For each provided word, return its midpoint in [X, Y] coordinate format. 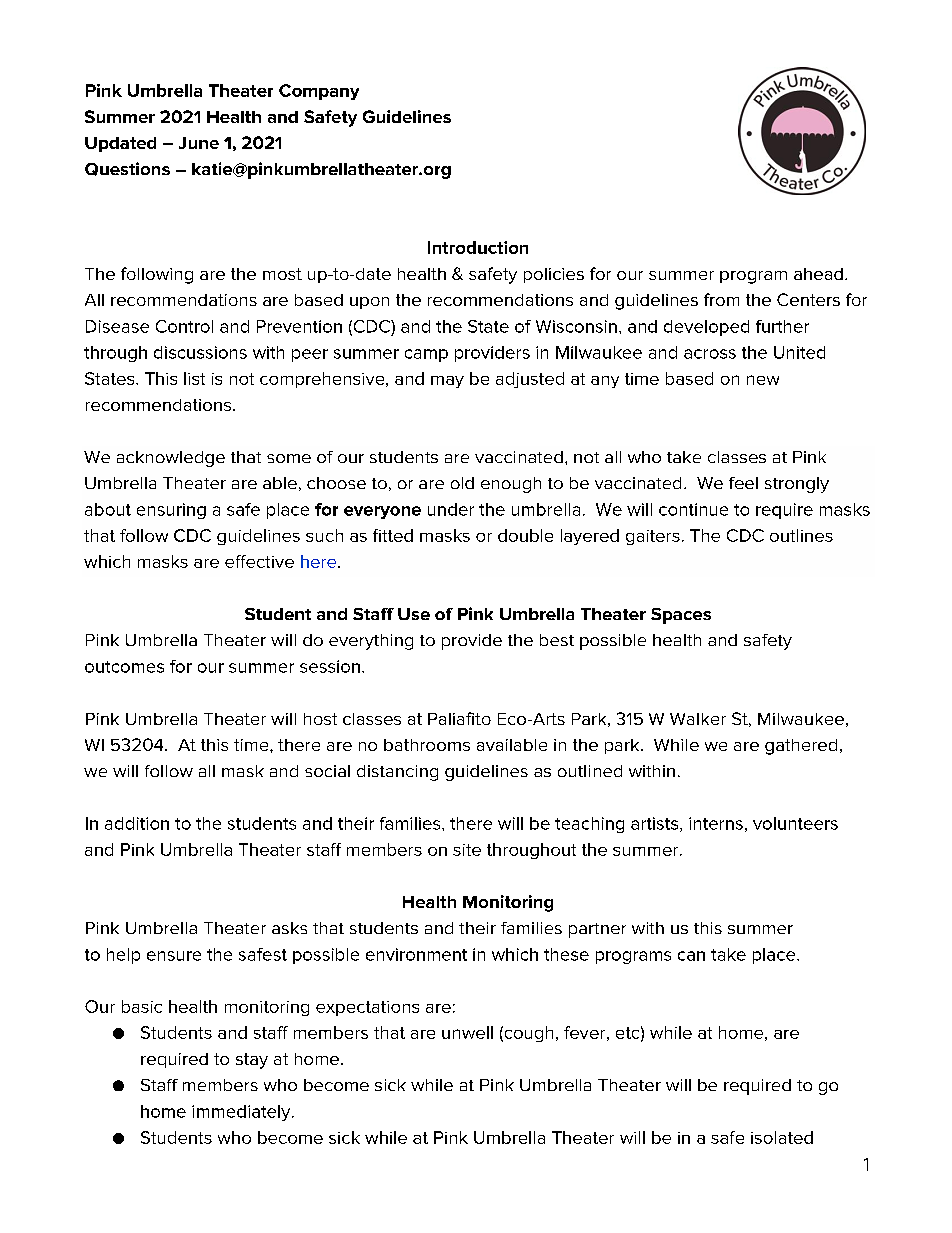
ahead [818, 274]
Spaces [681, 616]
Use [414, 614]
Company [319, 92]
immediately [242, 1113]
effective [259, 561]
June [199, 143]
